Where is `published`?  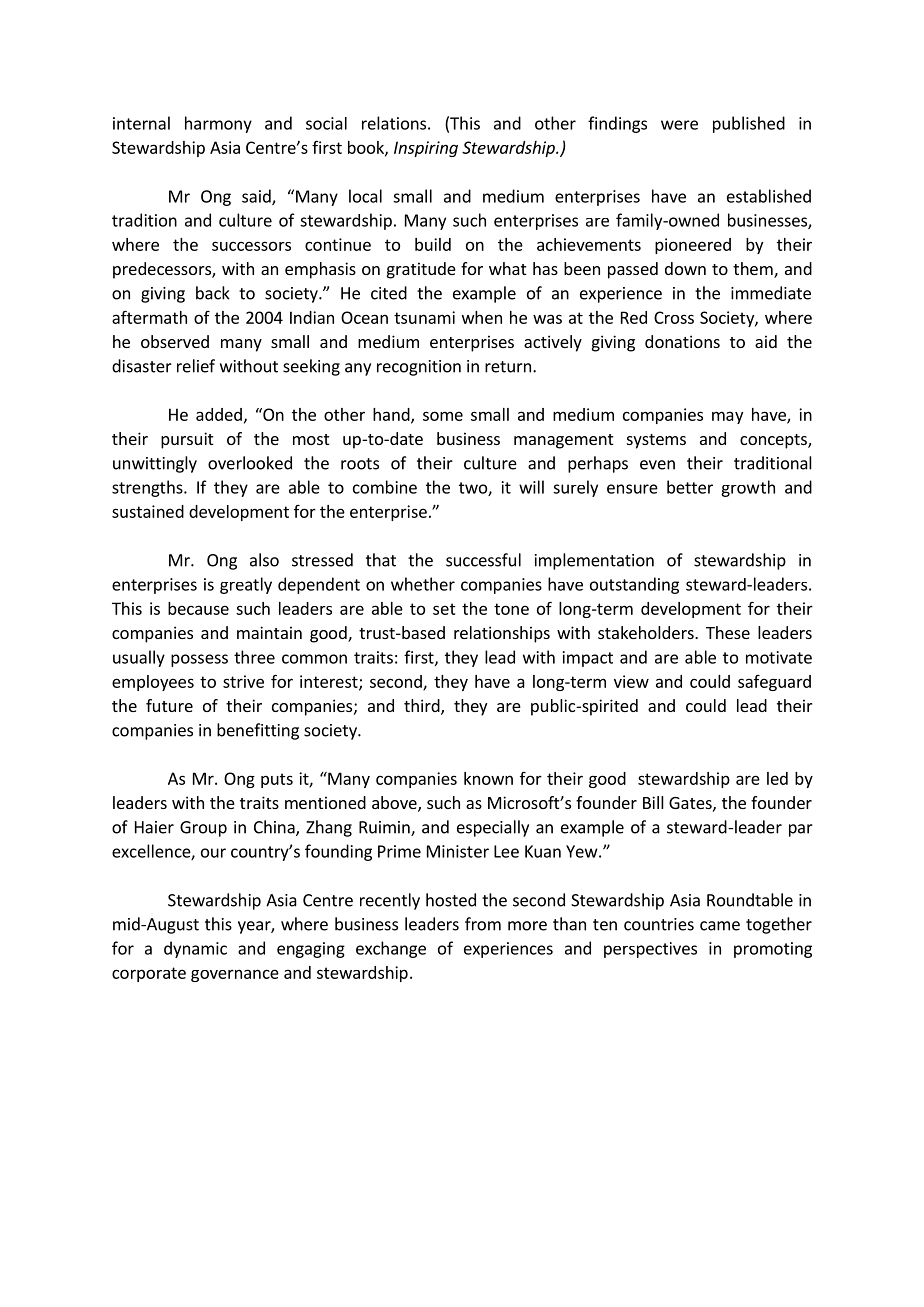 published is located at coordinates (749, 124).
